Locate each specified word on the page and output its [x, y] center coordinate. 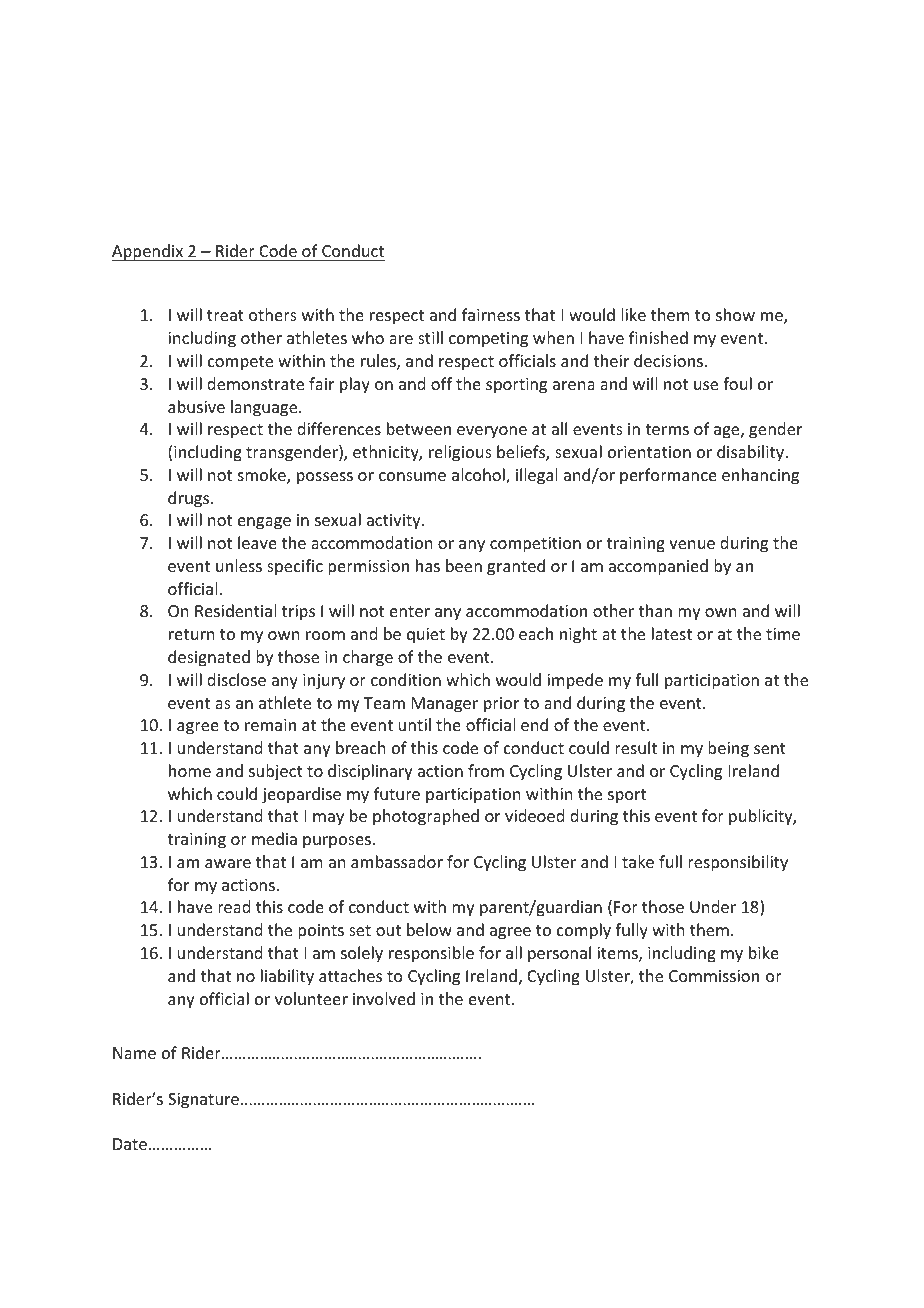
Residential [235, 610]
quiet [426, 636]
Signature [205, 1101]
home [190, 770]
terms [667, 429]
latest [672, 633]
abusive [196, 406]
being [728, 749]
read [234, 906]
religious [460, 453]
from [486, 770]
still [430, 337]
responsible [431, 954]
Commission [714, 976]
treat [225, 315]
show [735, 314]
